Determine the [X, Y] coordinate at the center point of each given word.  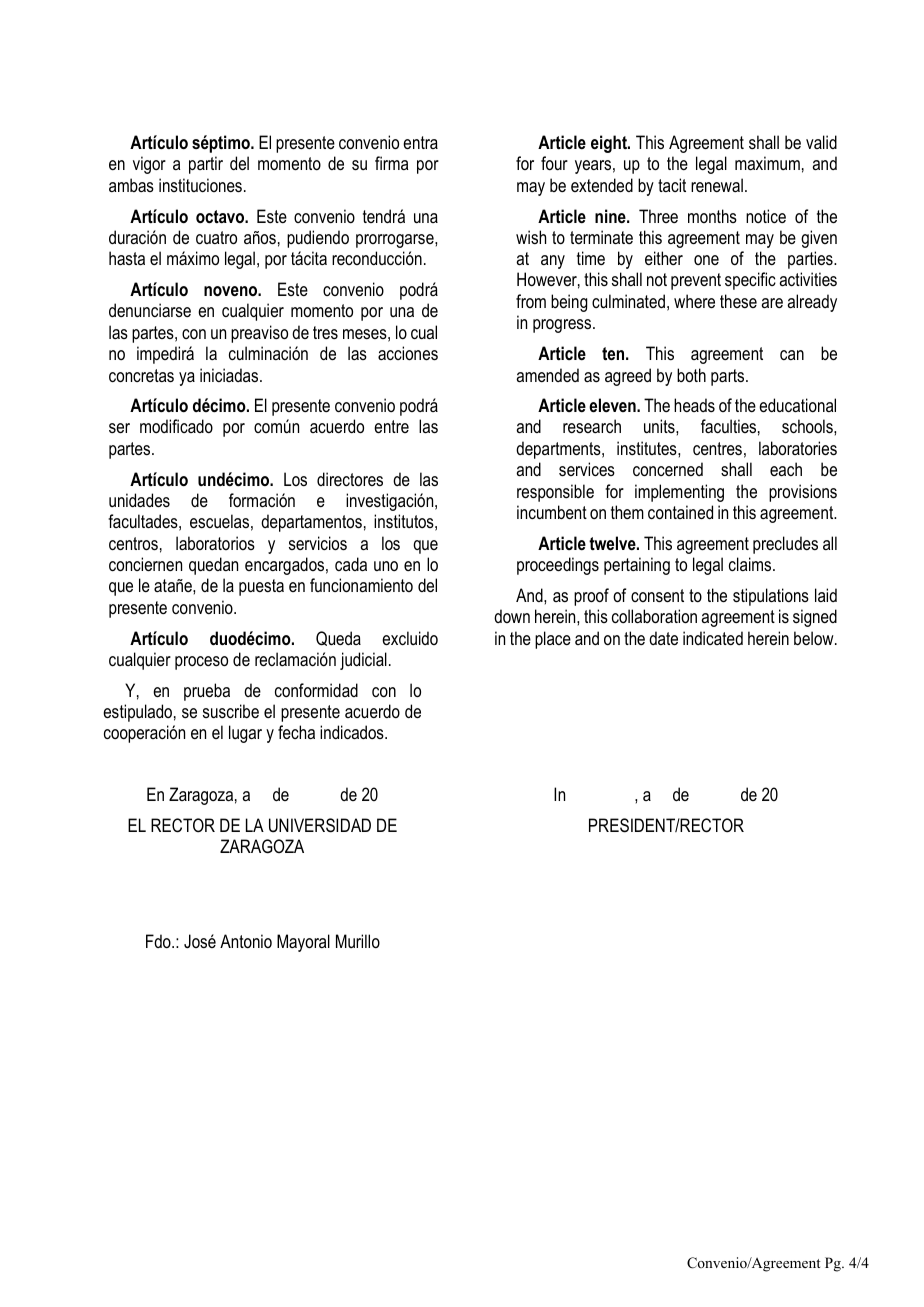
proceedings [558, 566]
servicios [318, 543]
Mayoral [303, 943]
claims [751, 564]
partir [206, 165]
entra [420, 142]
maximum [767, 163]
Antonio [246, 941]
